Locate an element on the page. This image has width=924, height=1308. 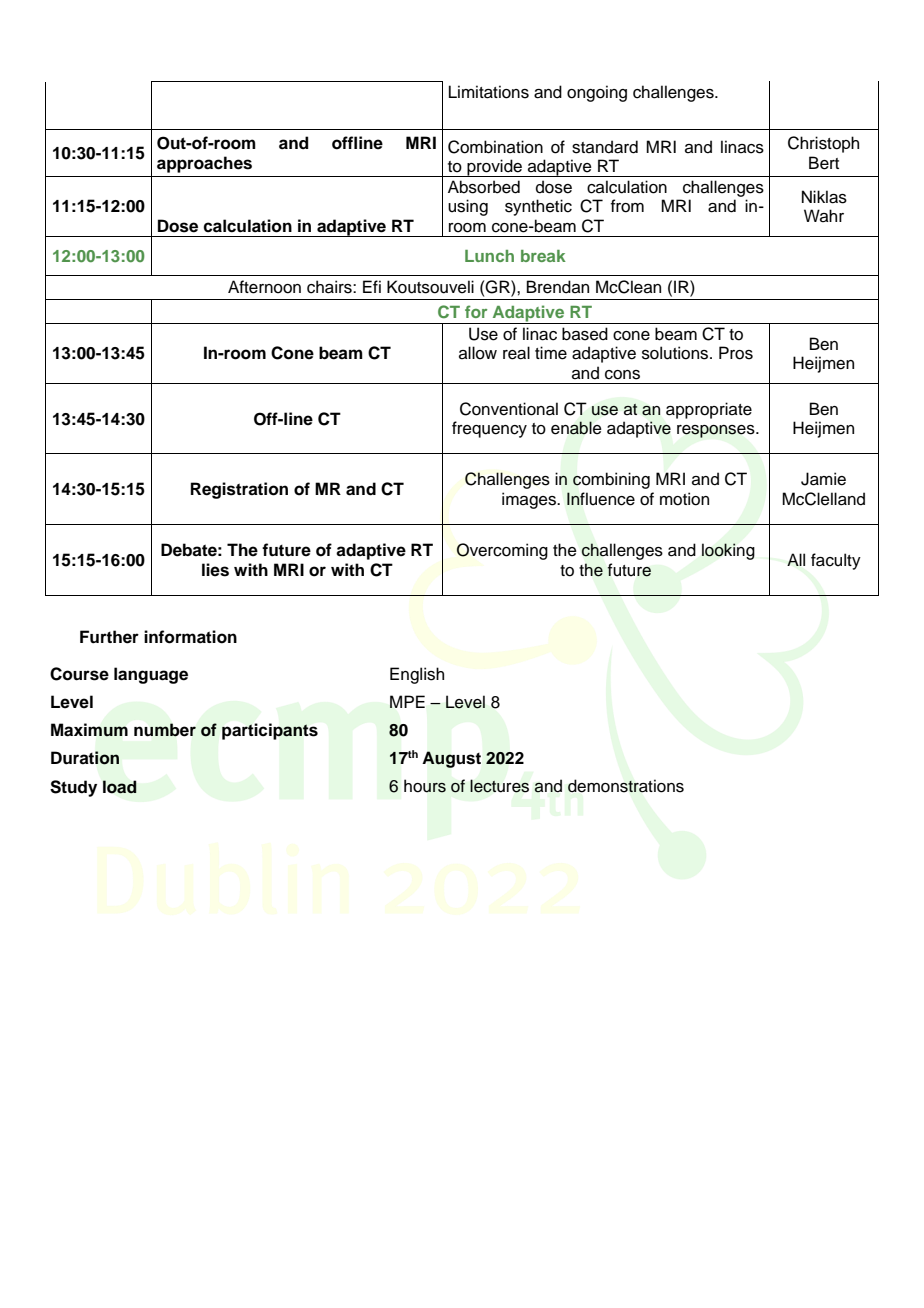
Pros is located at coordinates (736, 353).
